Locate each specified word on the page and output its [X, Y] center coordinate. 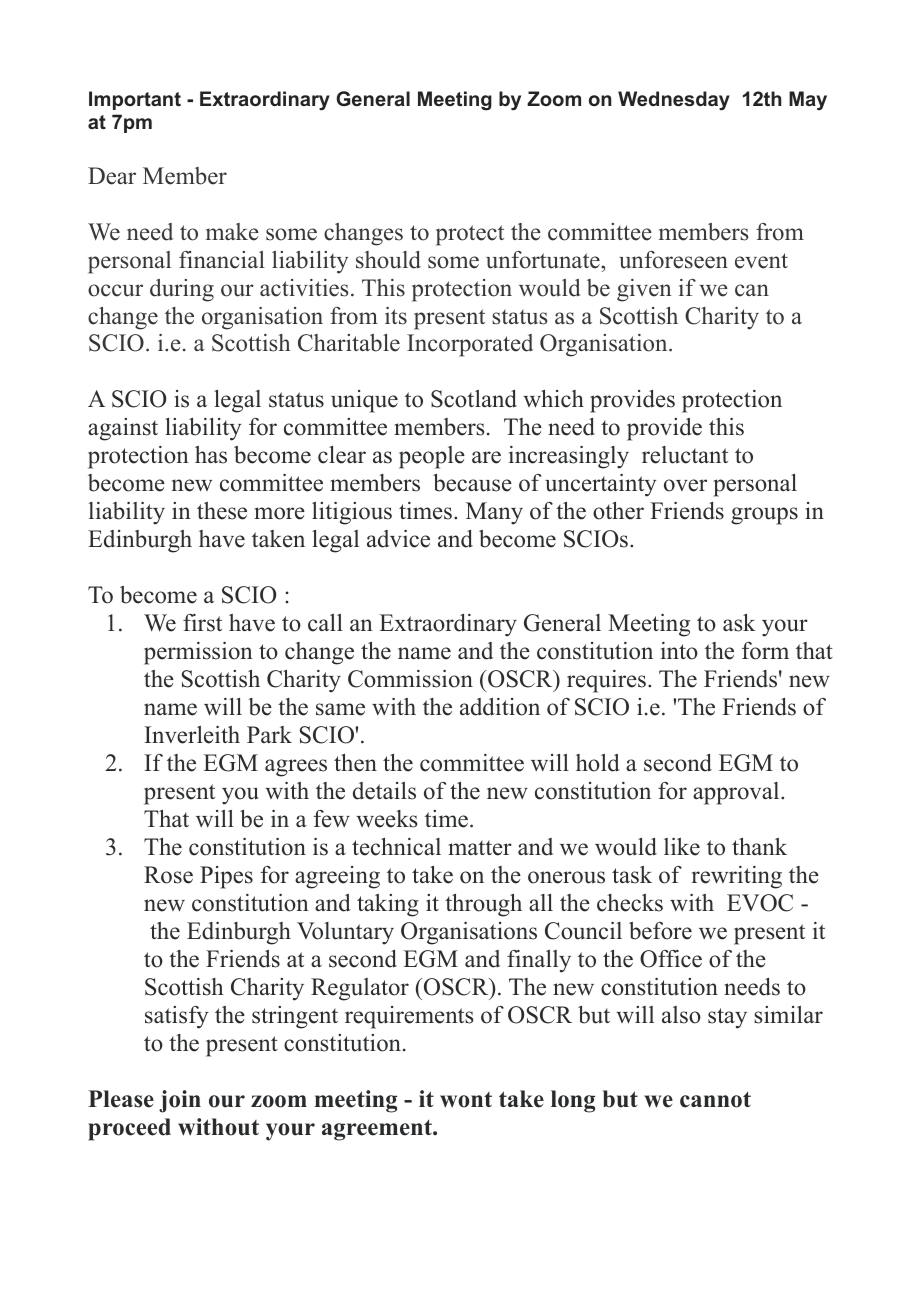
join [180, 1101]
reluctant [685, 455]
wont [466, 1100]
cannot [715, 1099]
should [388, 260]
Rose [168, 875]
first [202, 623]
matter [480, 848]
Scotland [474, 399]
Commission [410, 679]
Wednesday [674, 101]
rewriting [737, 877]
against [123, 429]
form [765, 651]
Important [135, 100]
